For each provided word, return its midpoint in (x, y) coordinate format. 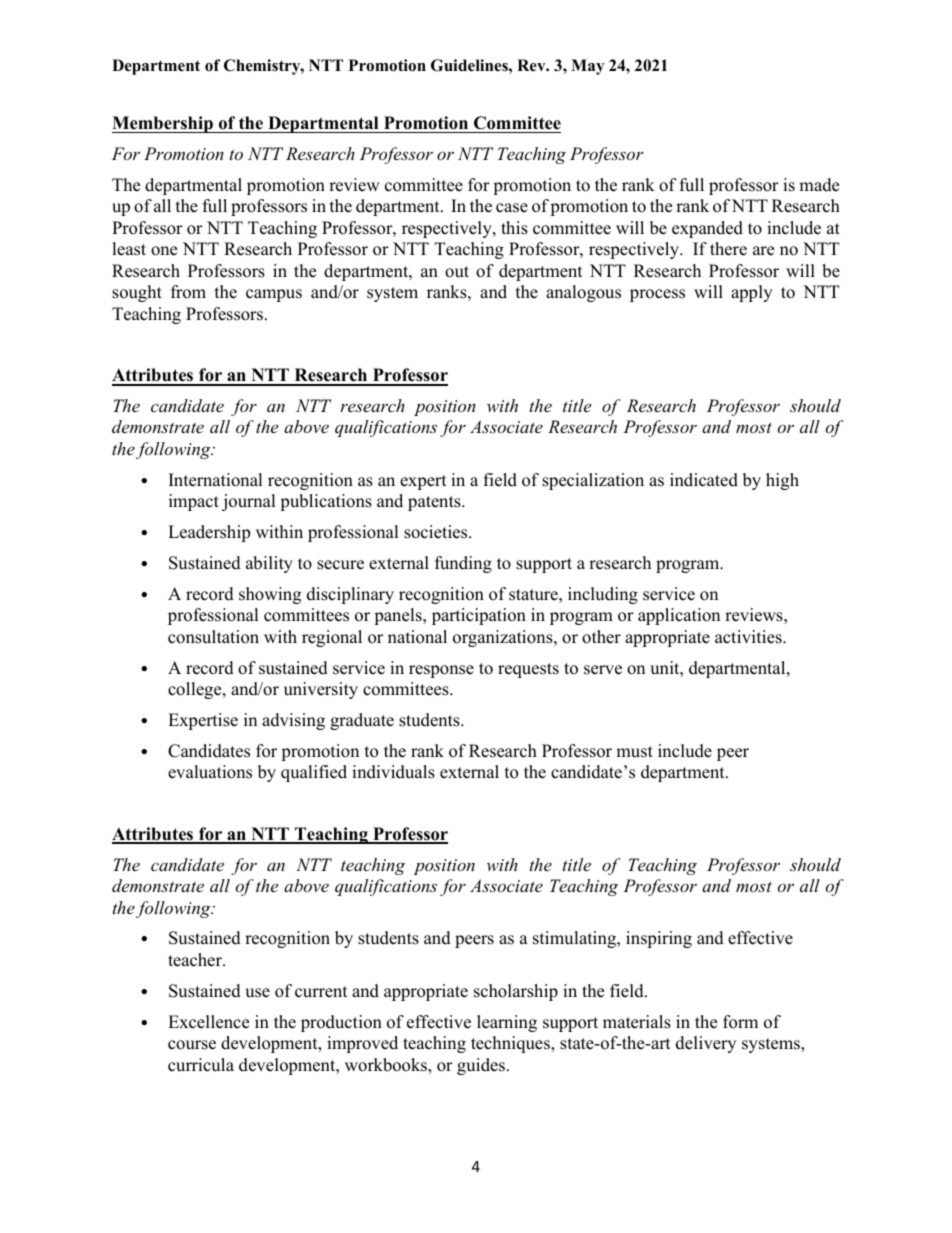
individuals (393, 772)
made (819, 185)
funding (463, 564)
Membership (163, 124)
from (188, 292)
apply (751, 293)
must (634, 752)
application (679, 616)
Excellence (208, 1022)
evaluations (210, 772)
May (587, 67)
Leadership (209, 533)
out (457, 272)
